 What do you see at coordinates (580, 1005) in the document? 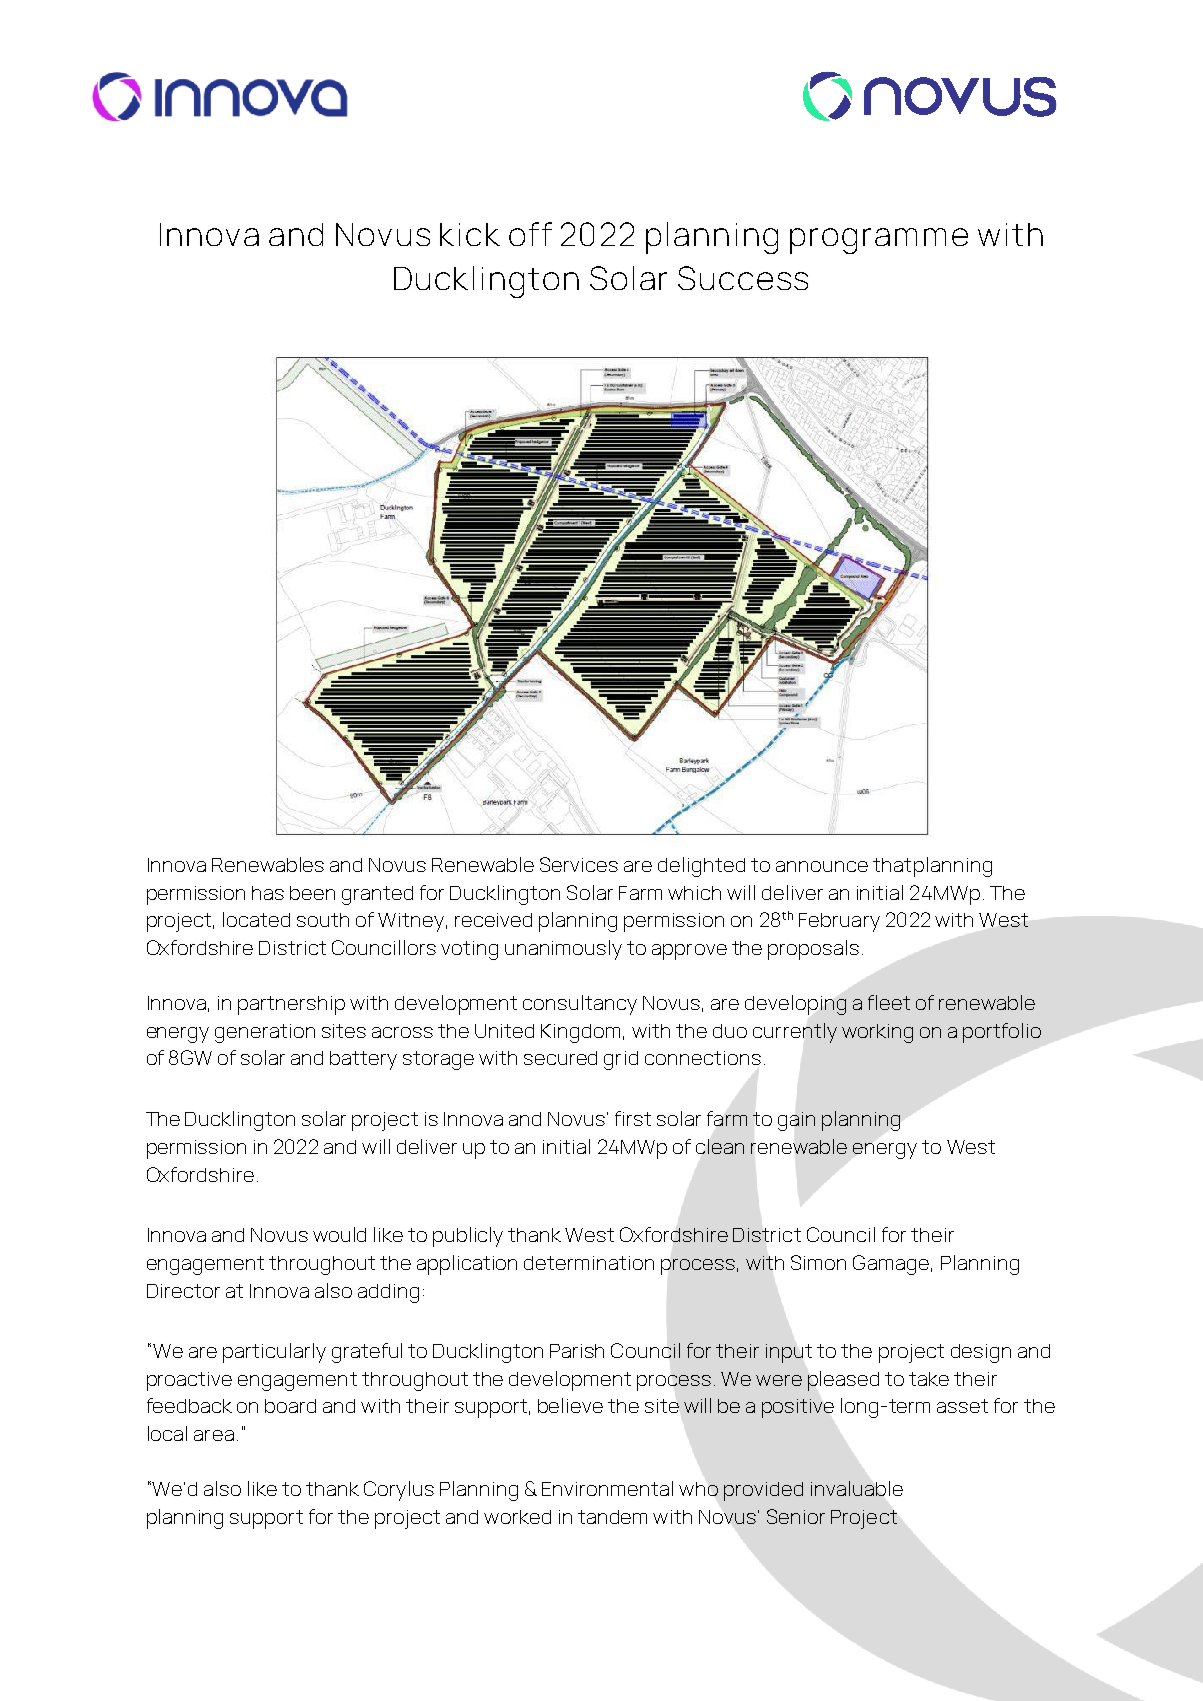
I see `consultancy` at bounding box center [580, 1005].
